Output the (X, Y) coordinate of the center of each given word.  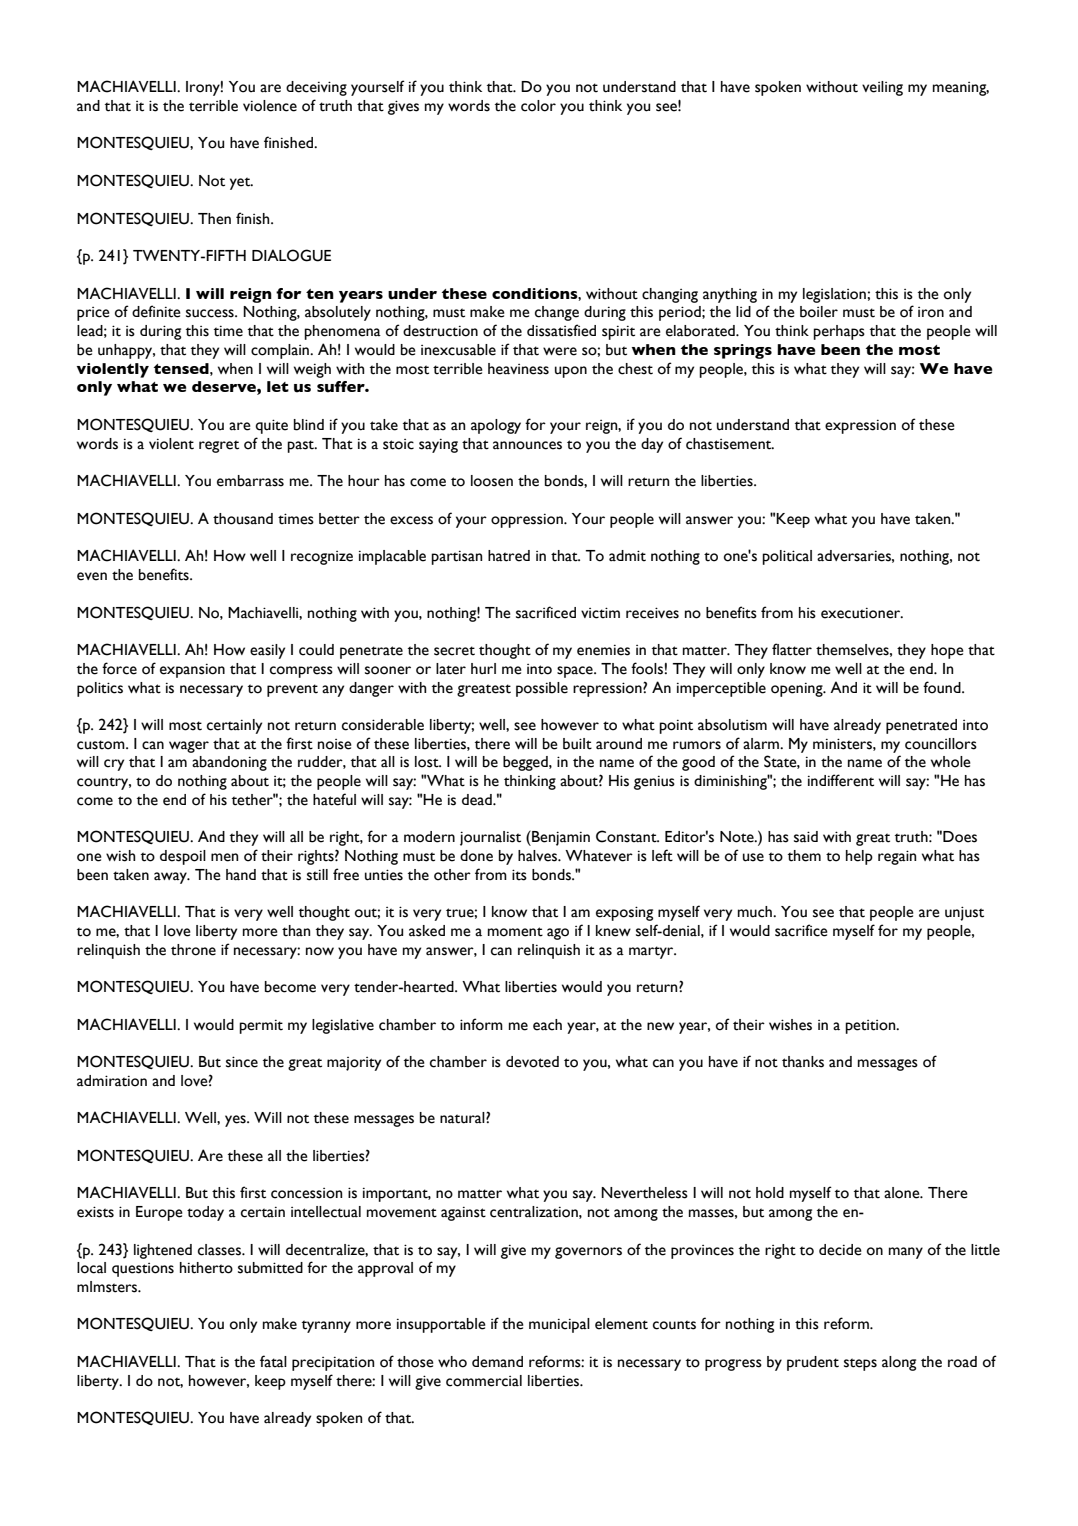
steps (860, 1364)
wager (189, 747)
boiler (819, 312)
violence (270, 106)
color (538, 106)
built (577, 744)
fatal (273, 1361)
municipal (559, 1325)
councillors (941, 744)
